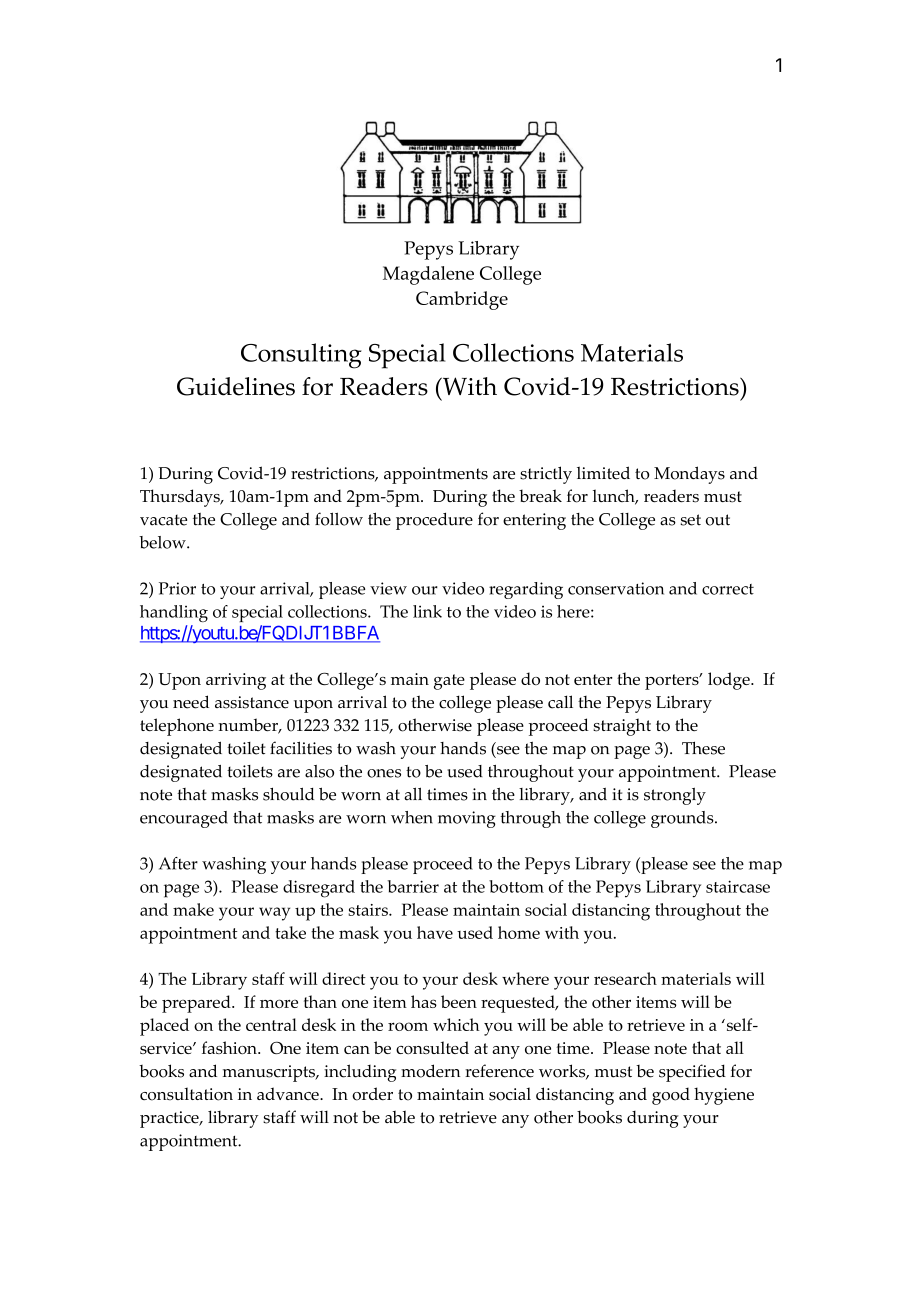 Image resolution: width=924 pixels, height=1308 pixels. What do you see at coordinates (462, 300) in the screenshot?
I see `Cambridge` at bounding box center [462, 300].
